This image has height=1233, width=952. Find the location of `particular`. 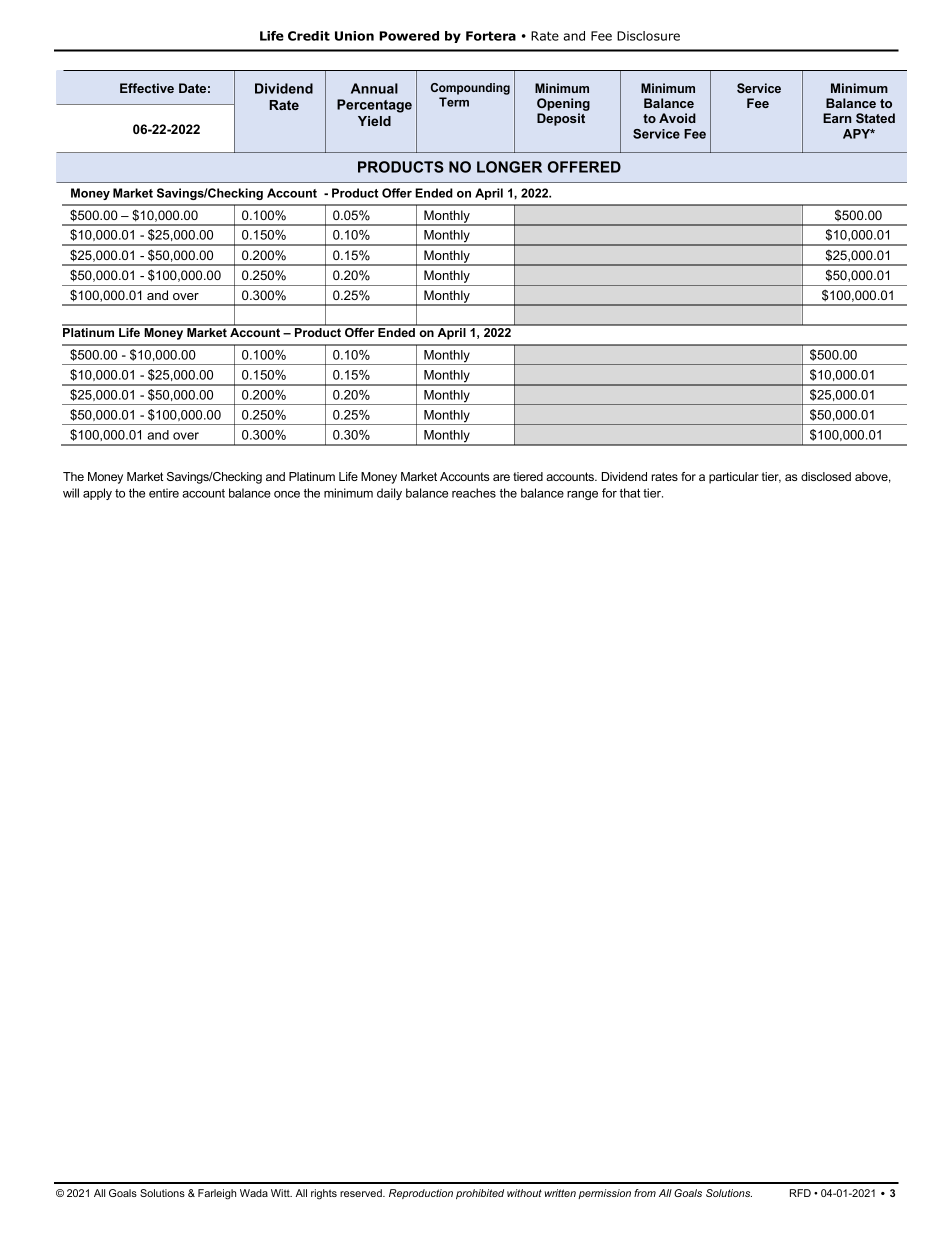

particular is located at coordinates (734, 478).
